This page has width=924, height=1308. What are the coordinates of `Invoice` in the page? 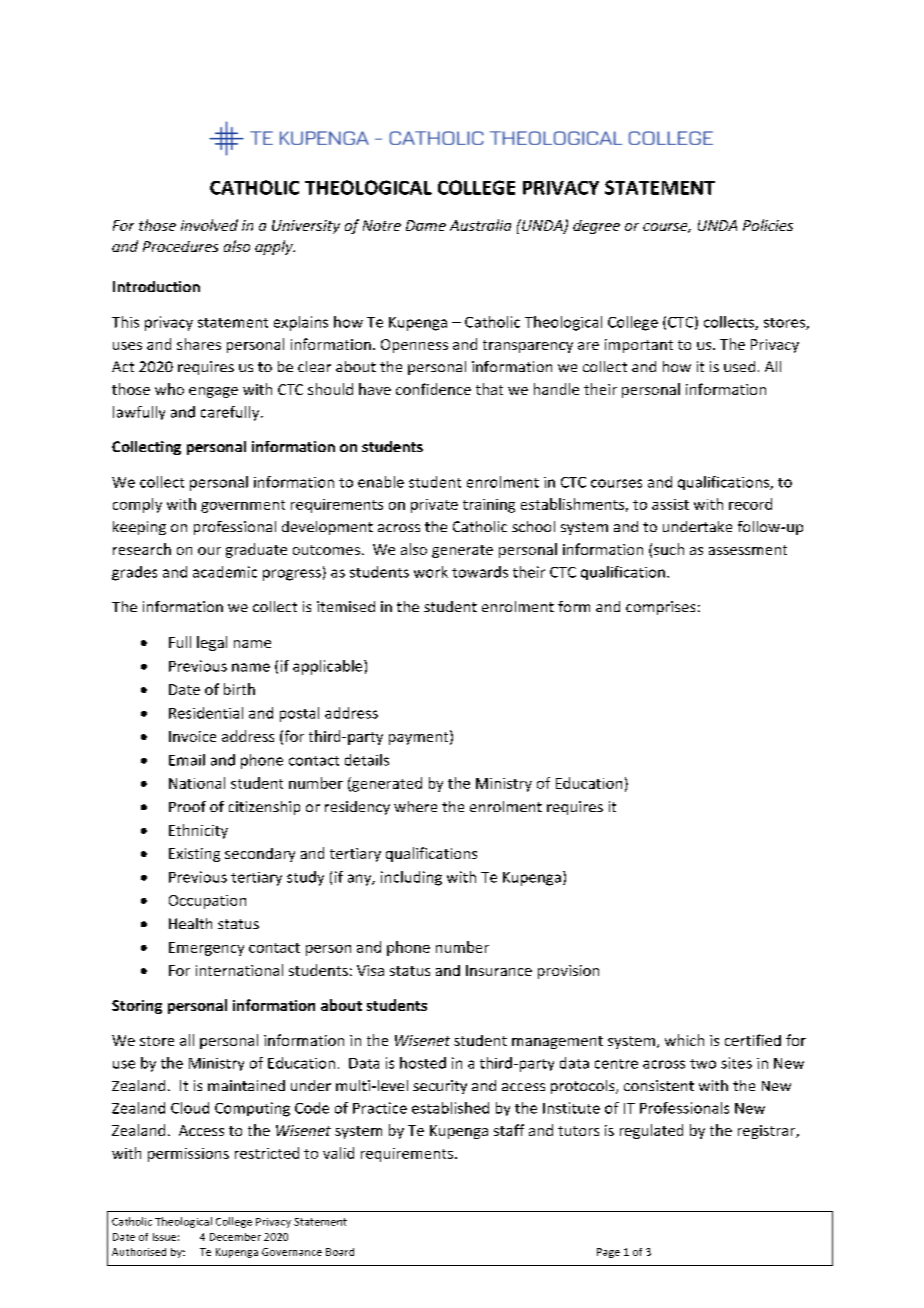 It's located at (192, 736).
